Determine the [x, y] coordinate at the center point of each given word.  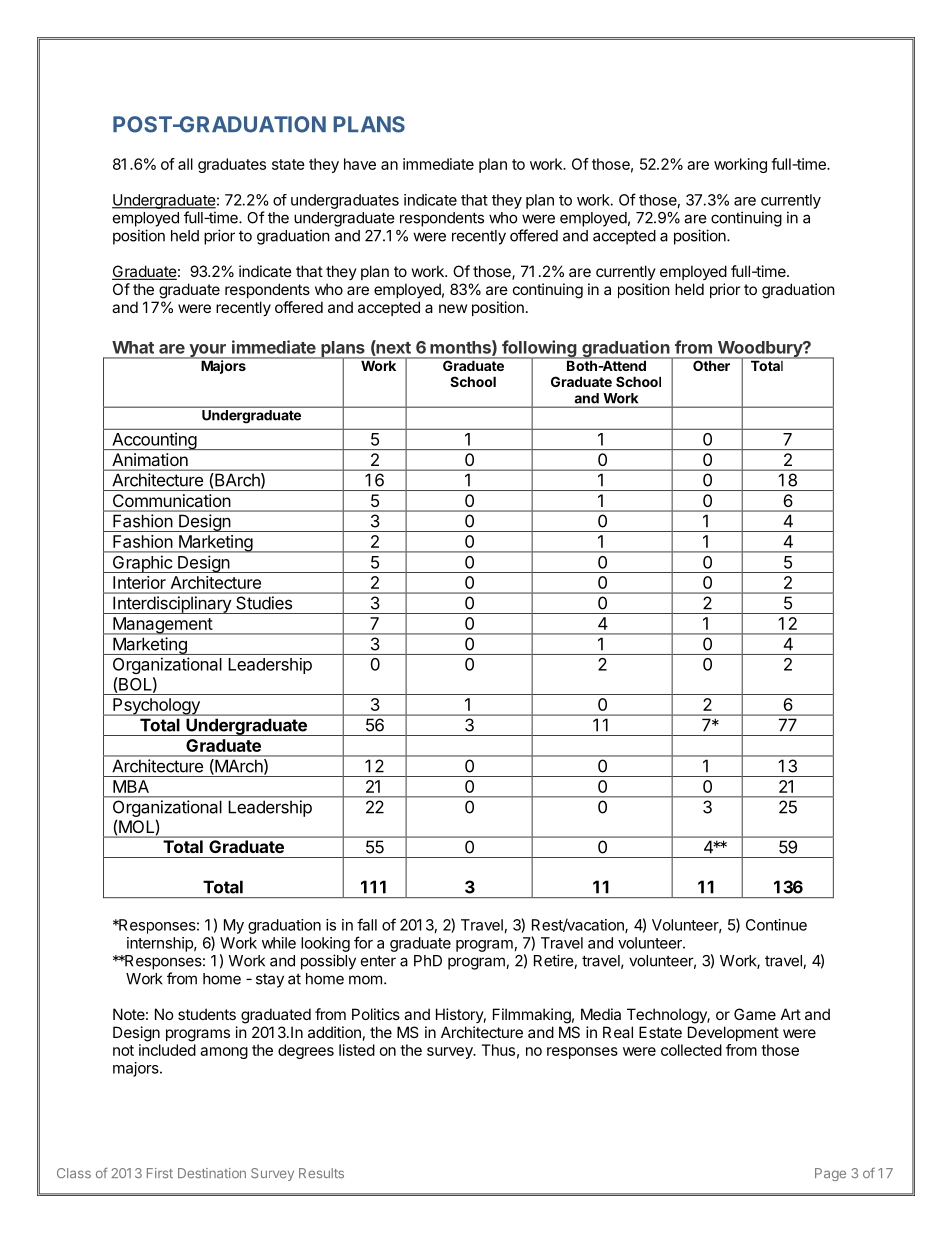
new [453, 308]
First [160, 1173]
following [539, 350]
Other [711, 366]
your [207, 351]
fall [367, 924]
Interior [139, 582]
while [279, 943]
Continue [776, 925]
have [360, 164]
